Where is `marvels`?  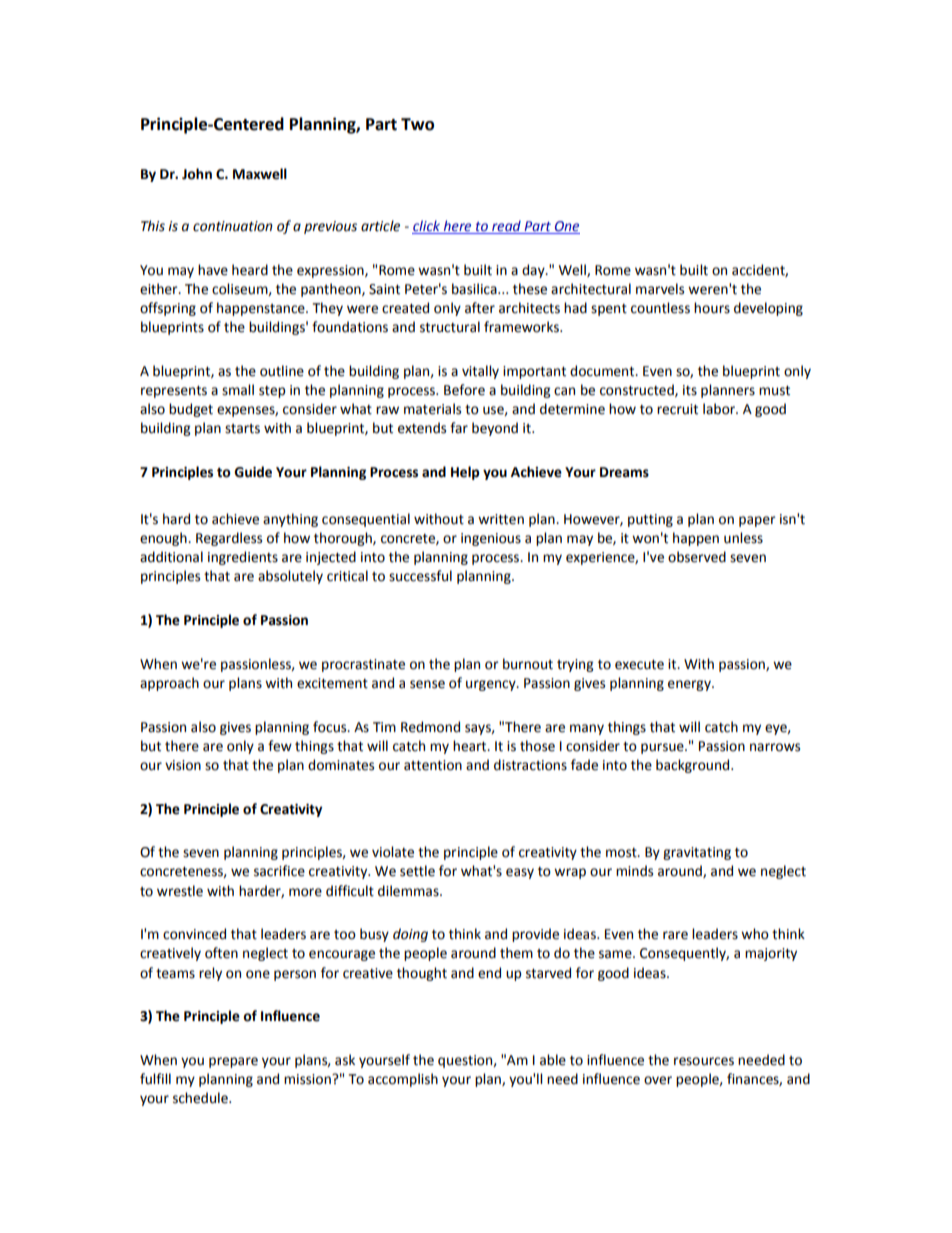
marvels is located at coordinates (660, 289).
